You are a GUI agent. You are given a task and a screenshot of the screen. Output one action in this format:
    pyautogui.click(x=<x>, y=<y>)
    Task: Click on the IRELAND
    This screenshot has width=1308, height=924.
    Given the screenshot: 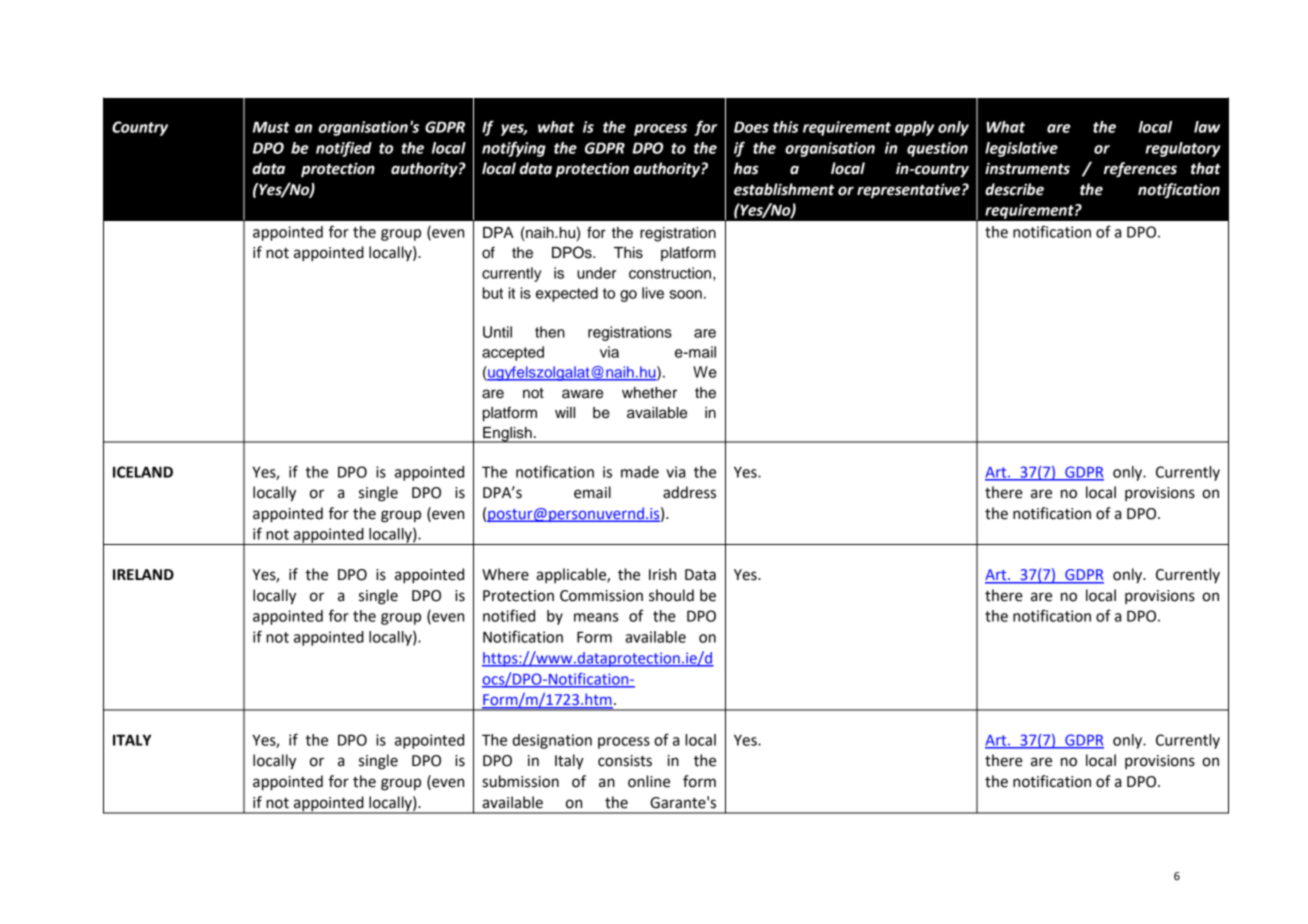 What is the action you would take?
    pyautogui.click(x=143, y=574)
